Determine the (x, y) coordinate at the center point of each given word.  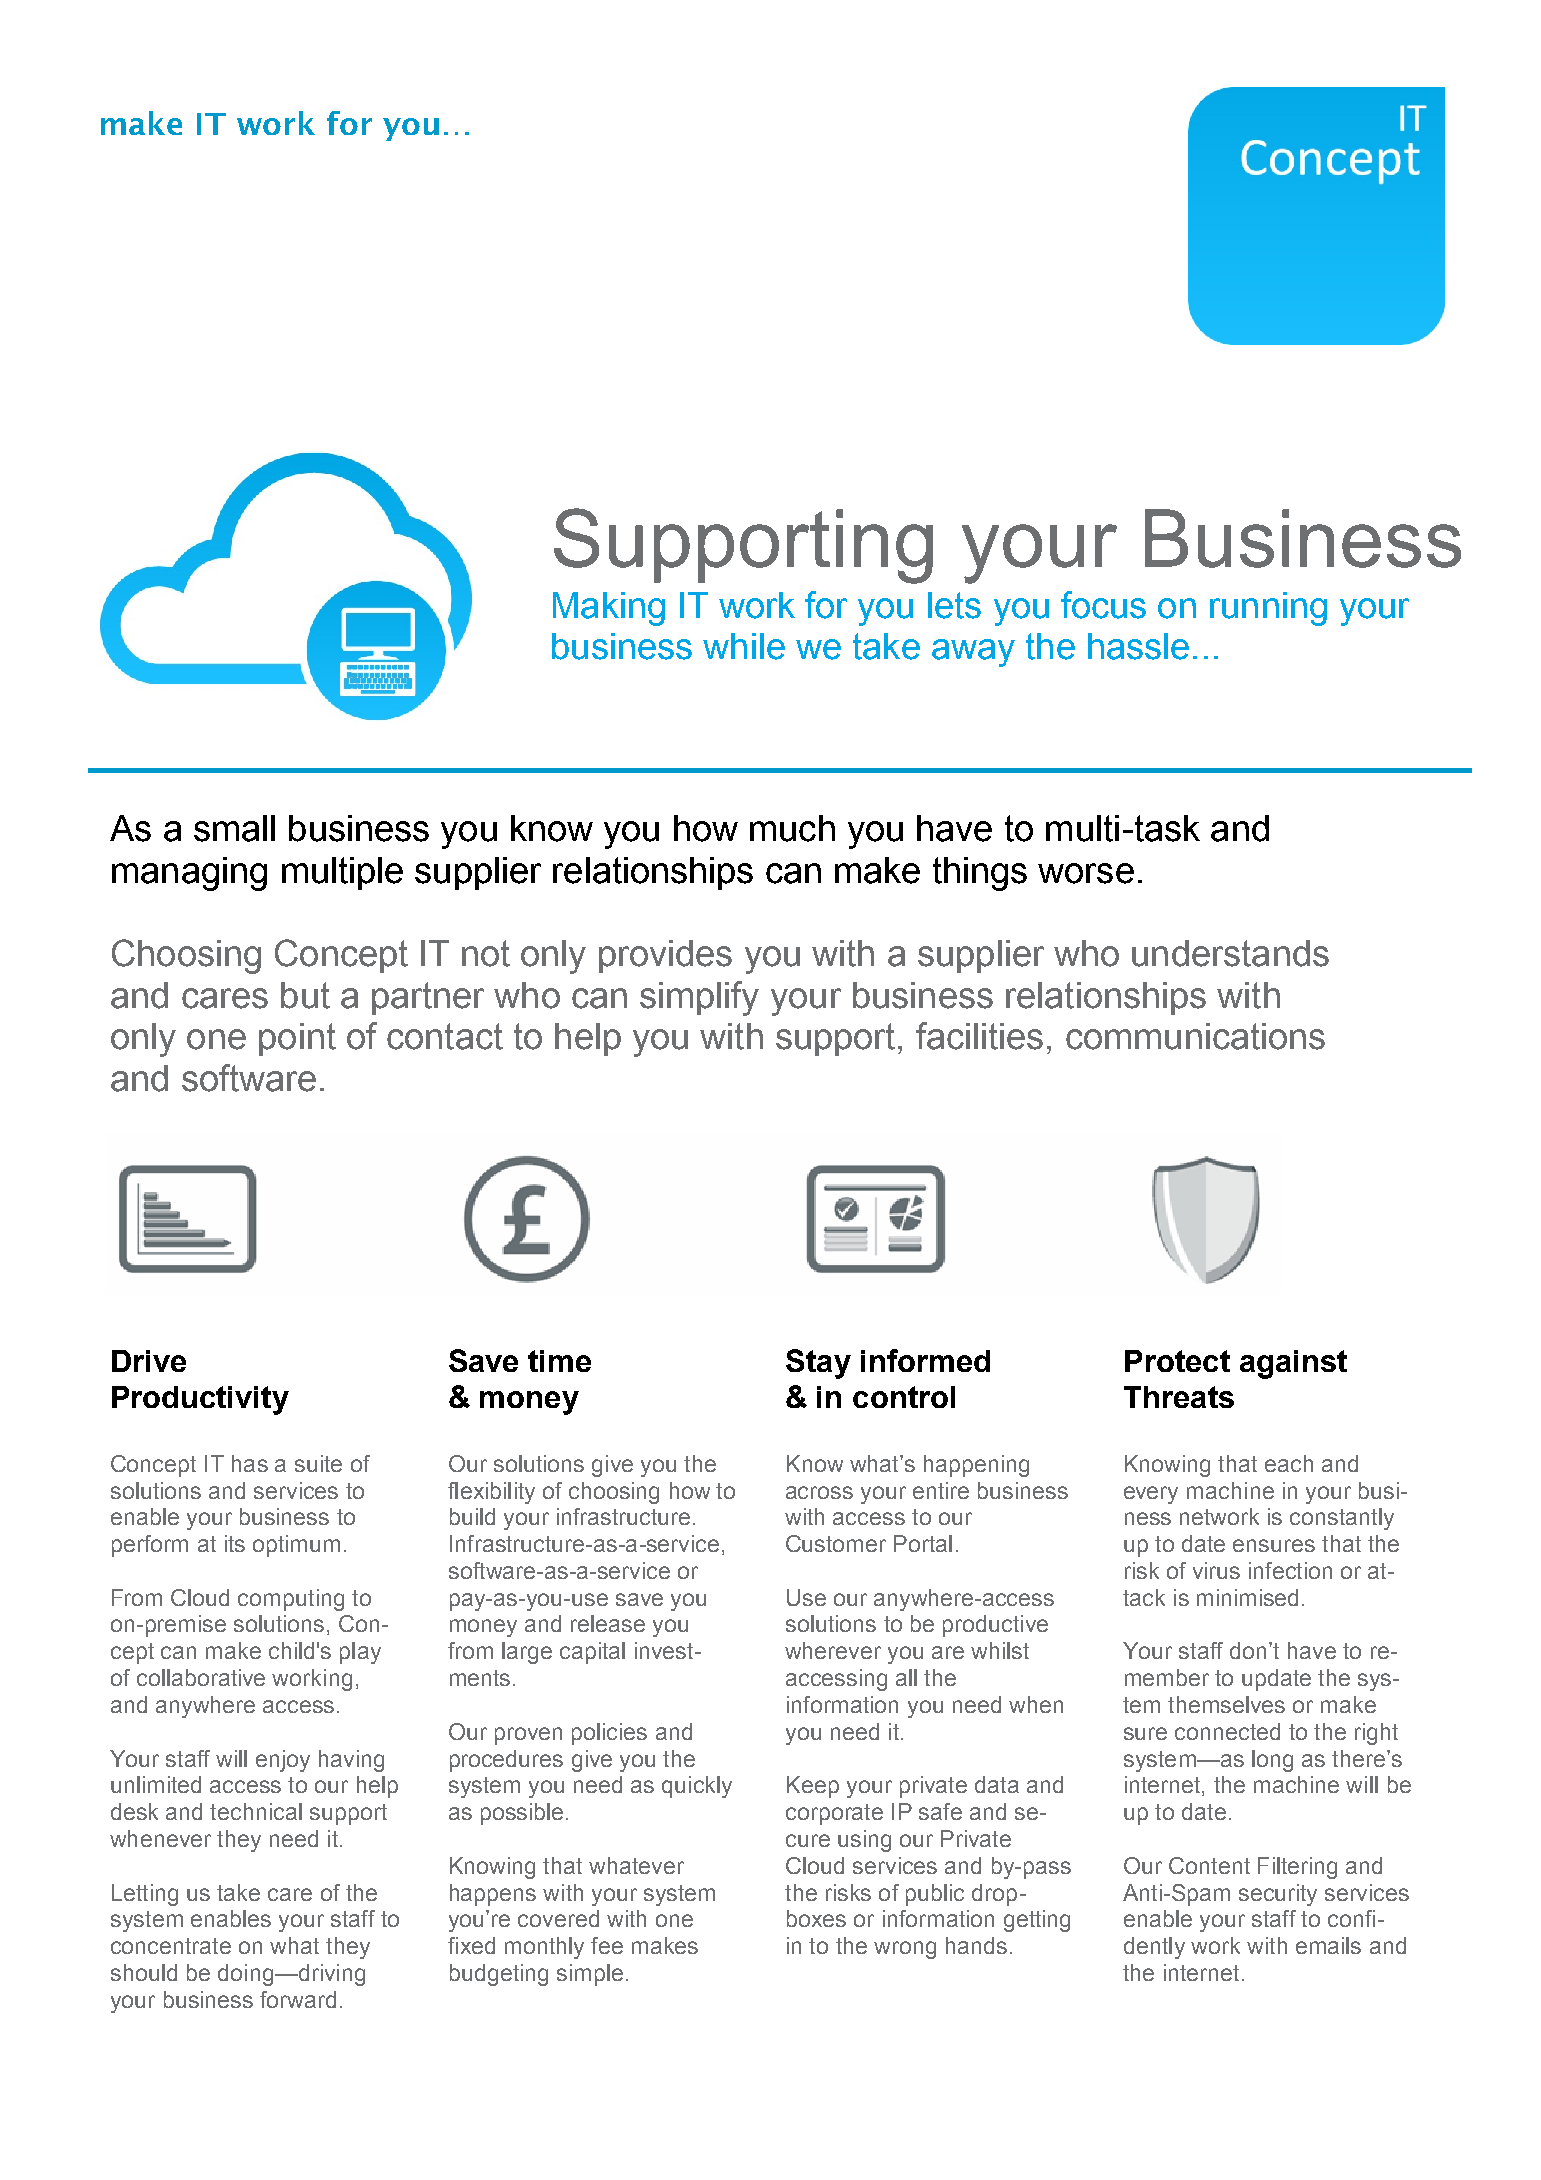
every (1151, 1495)
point (297, 1039)
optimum (296, 1546)
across (819, 1492)
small (234, 828)
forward (298, 1999)
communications (1195, 1036)
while (744, 646)
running (1268, 609)
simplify (699, 998)
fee (607, 1945)
